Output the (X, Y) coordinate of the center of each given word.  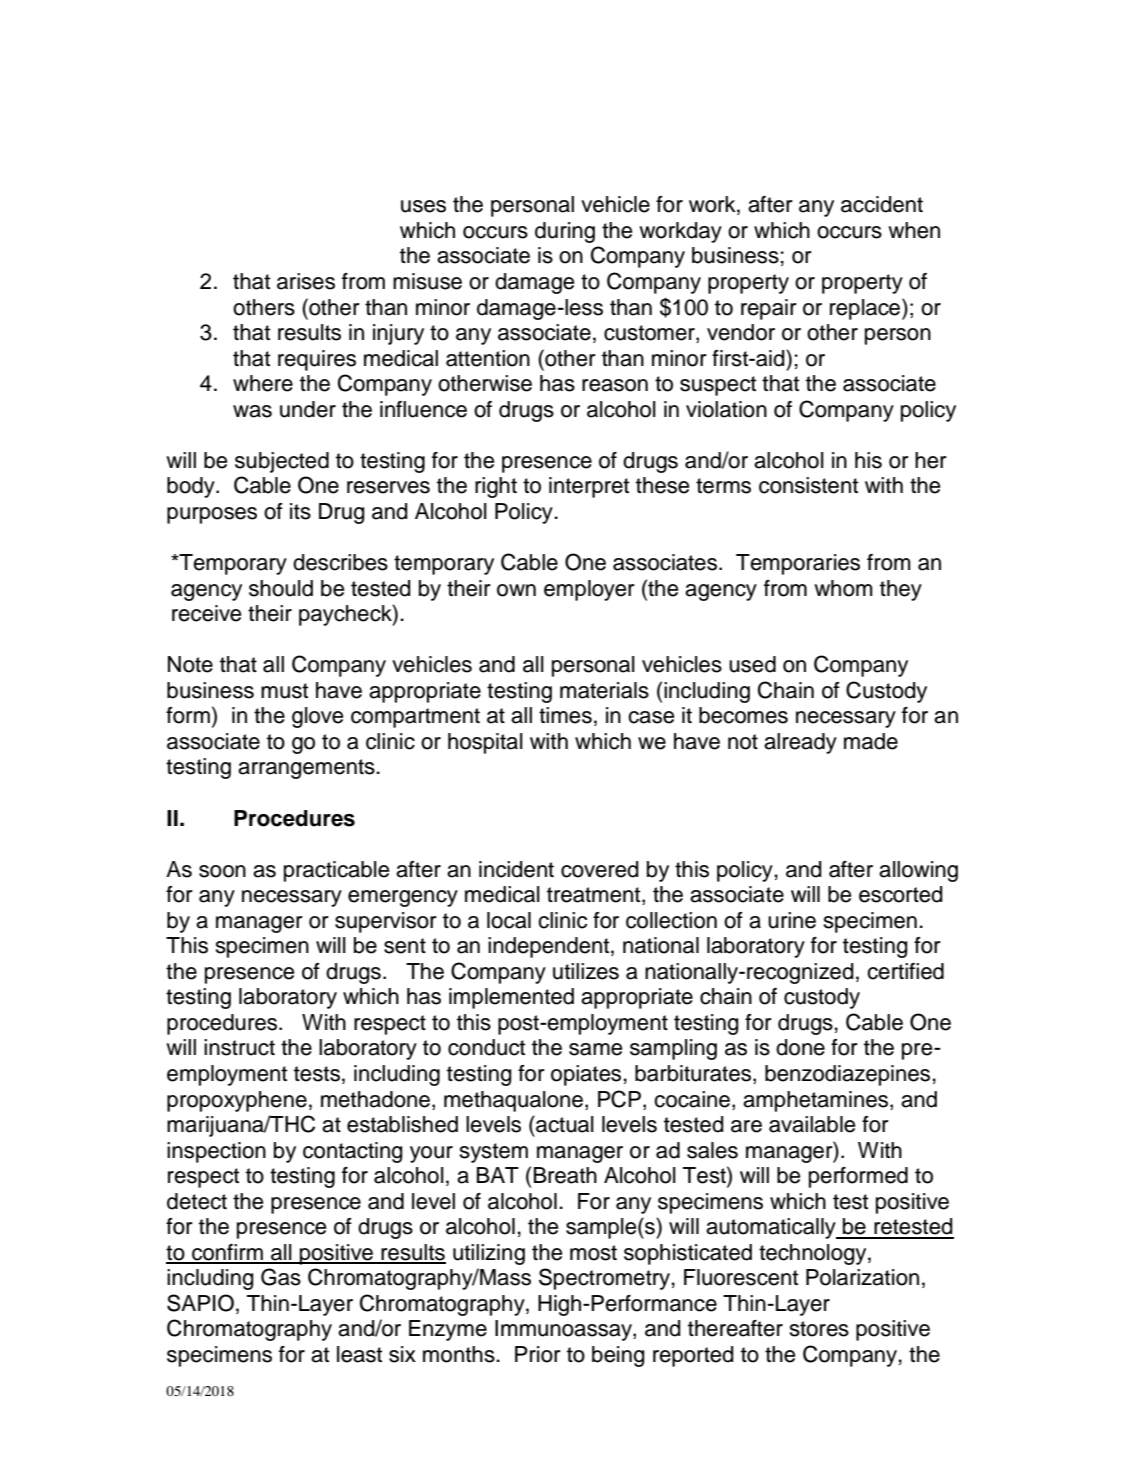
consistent (808, 485)
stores (819, 1329)
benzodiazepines (847, 1075)
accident (882, 204)
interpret (589, 487)
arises (306, 281)
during (565, 232)
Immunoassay (564, 1330)
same (595, 1049)
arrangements (306, 769)
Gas (281, 1277)
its (300, 511)
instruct (239, 1047)
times (565, 715)
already (800, 743)
